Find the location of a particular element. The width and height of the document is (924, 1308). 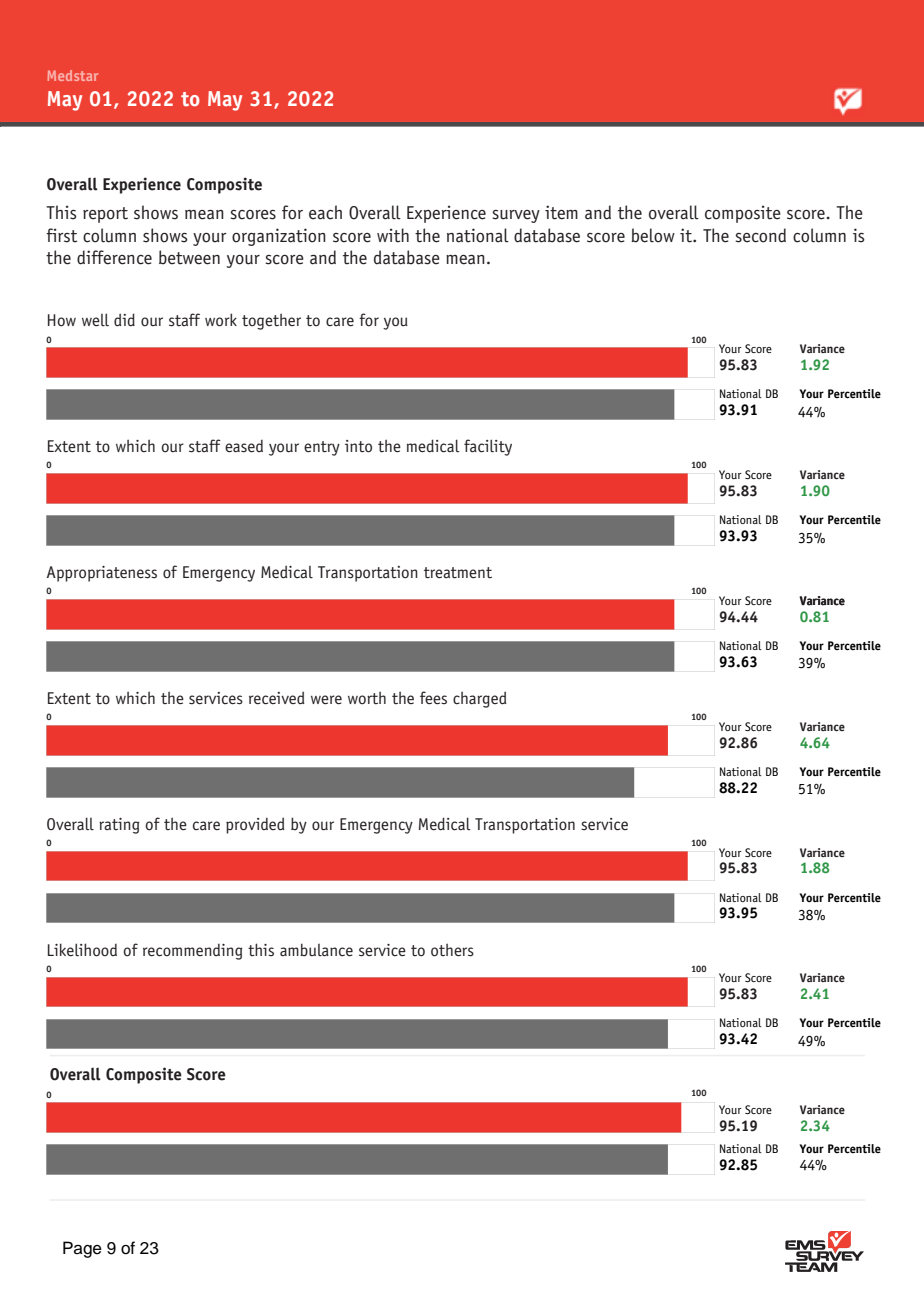

with is located at coordinates (393, 235).
